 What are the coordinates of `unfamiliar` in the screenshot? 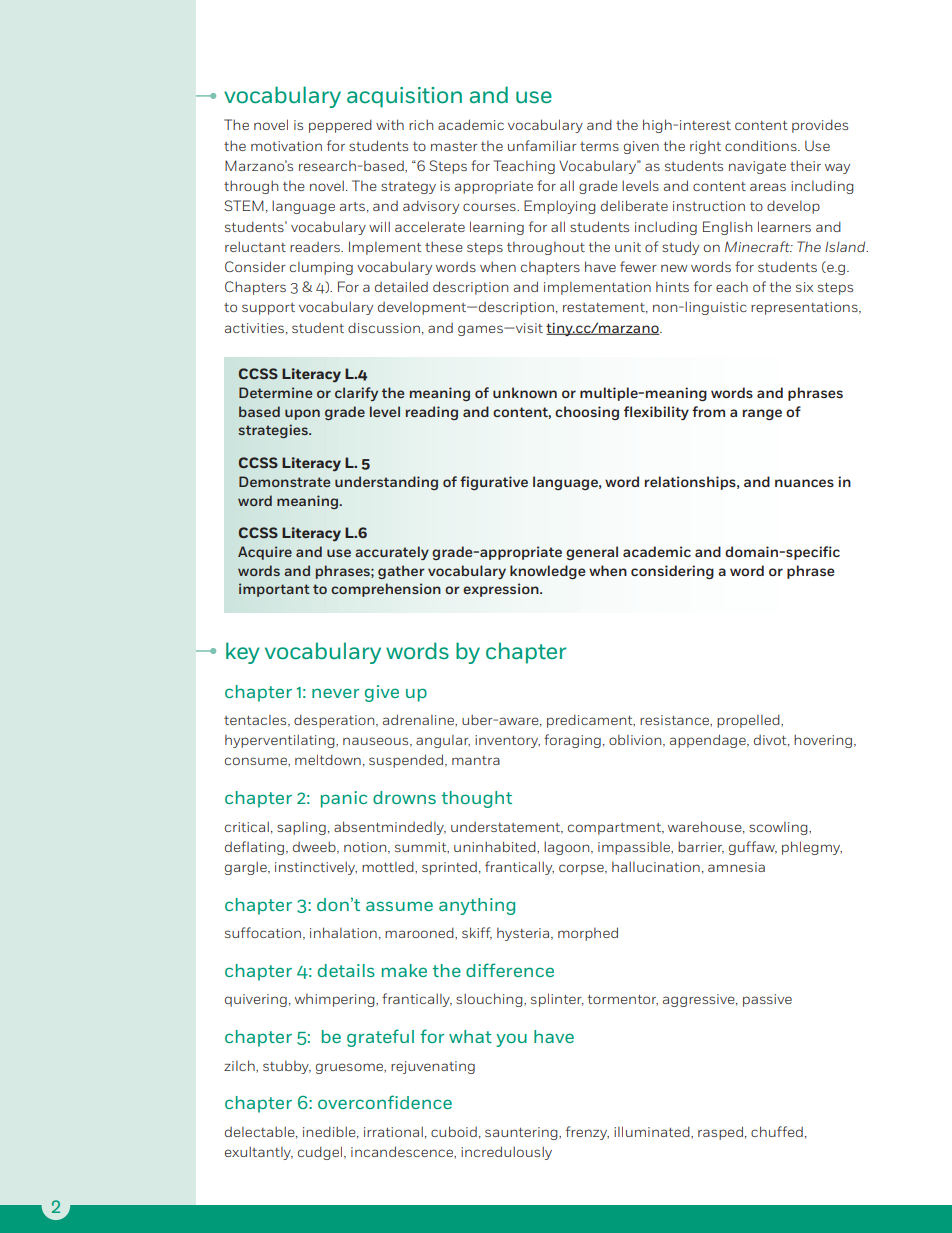 It's located at (542, 145).
